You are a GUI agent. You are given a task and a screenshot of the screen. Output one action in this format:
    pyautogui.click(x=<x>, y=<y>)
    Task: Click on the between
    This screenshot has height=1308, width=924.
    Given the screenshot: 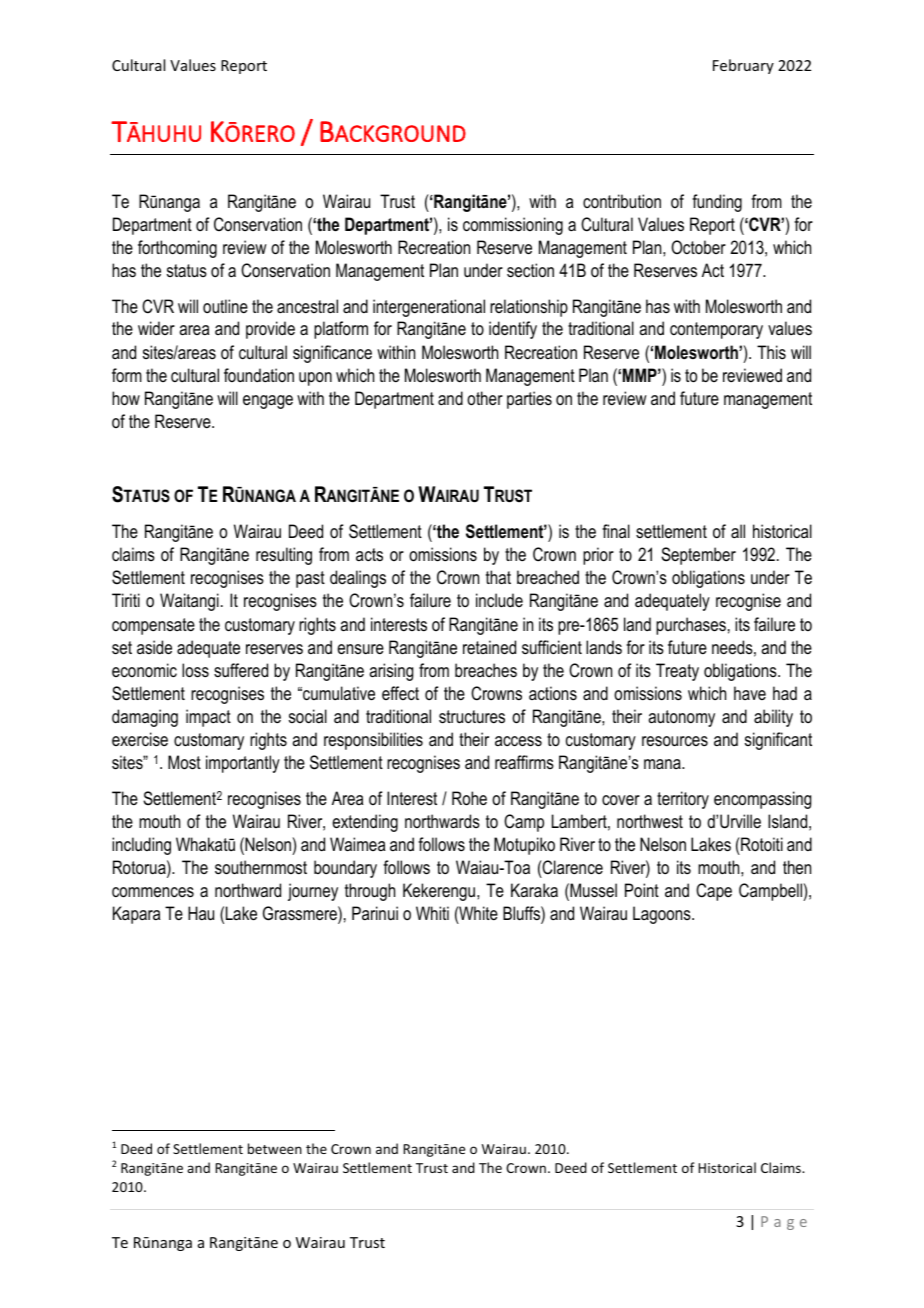 What is the action you would take?
    pyautogui.click(x=275, y=1148)
